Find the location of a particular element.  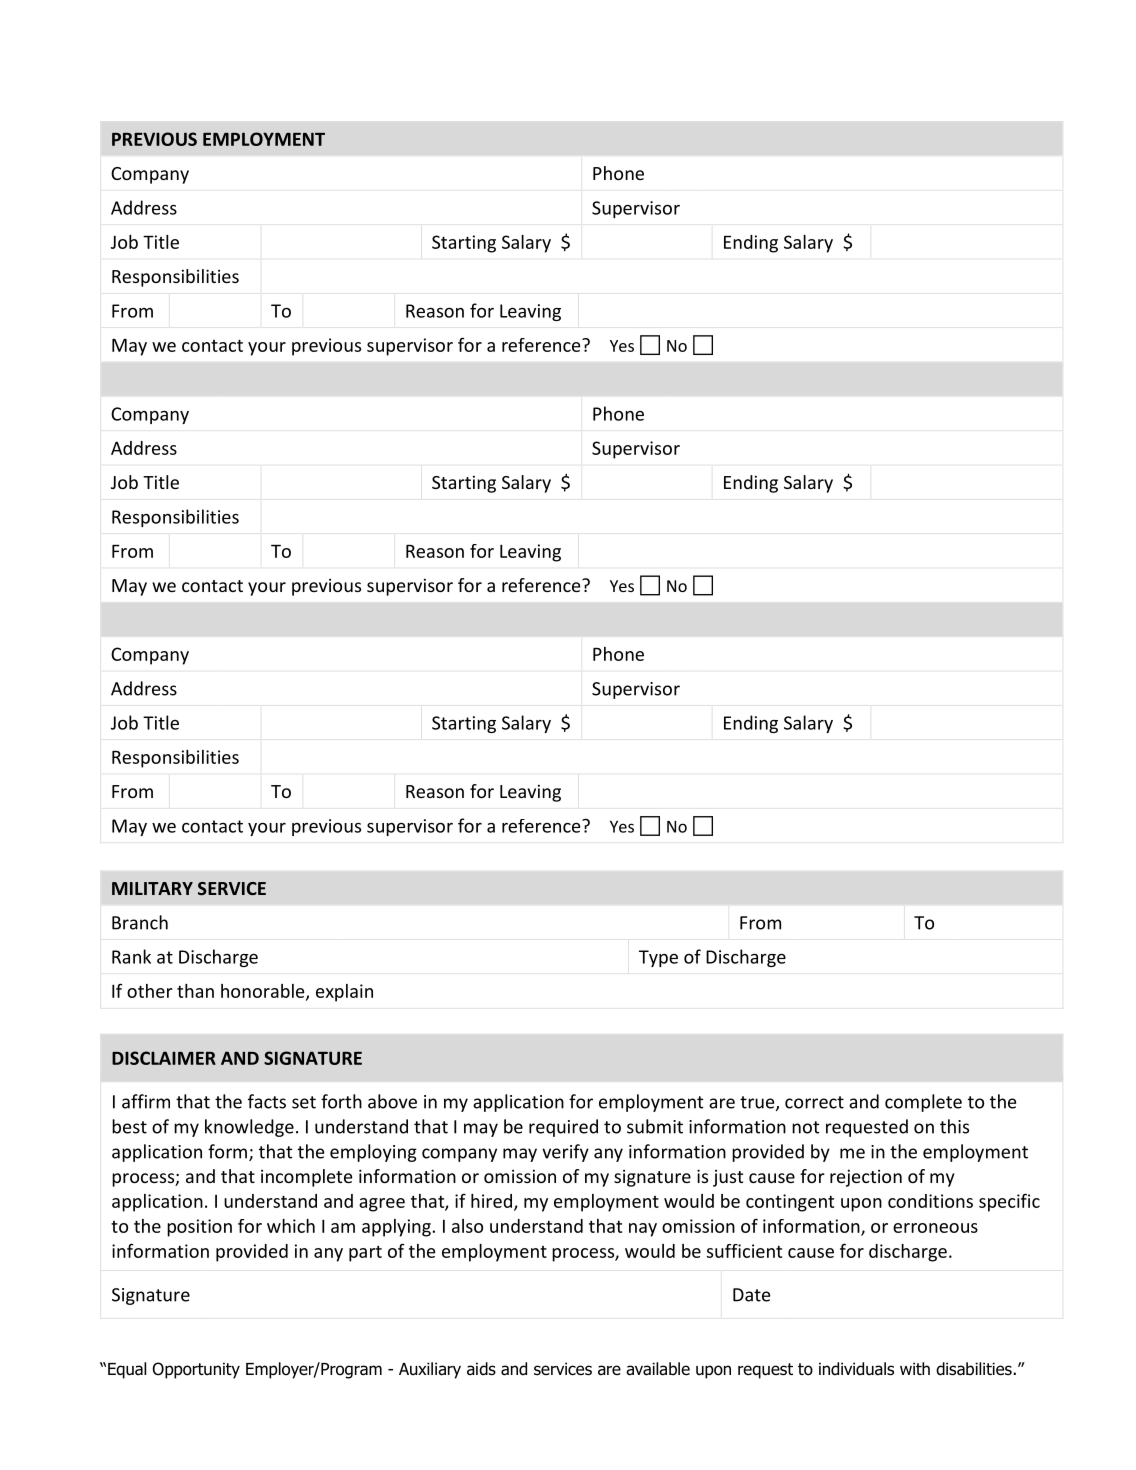

above is located at coordinates (392, 1101).
